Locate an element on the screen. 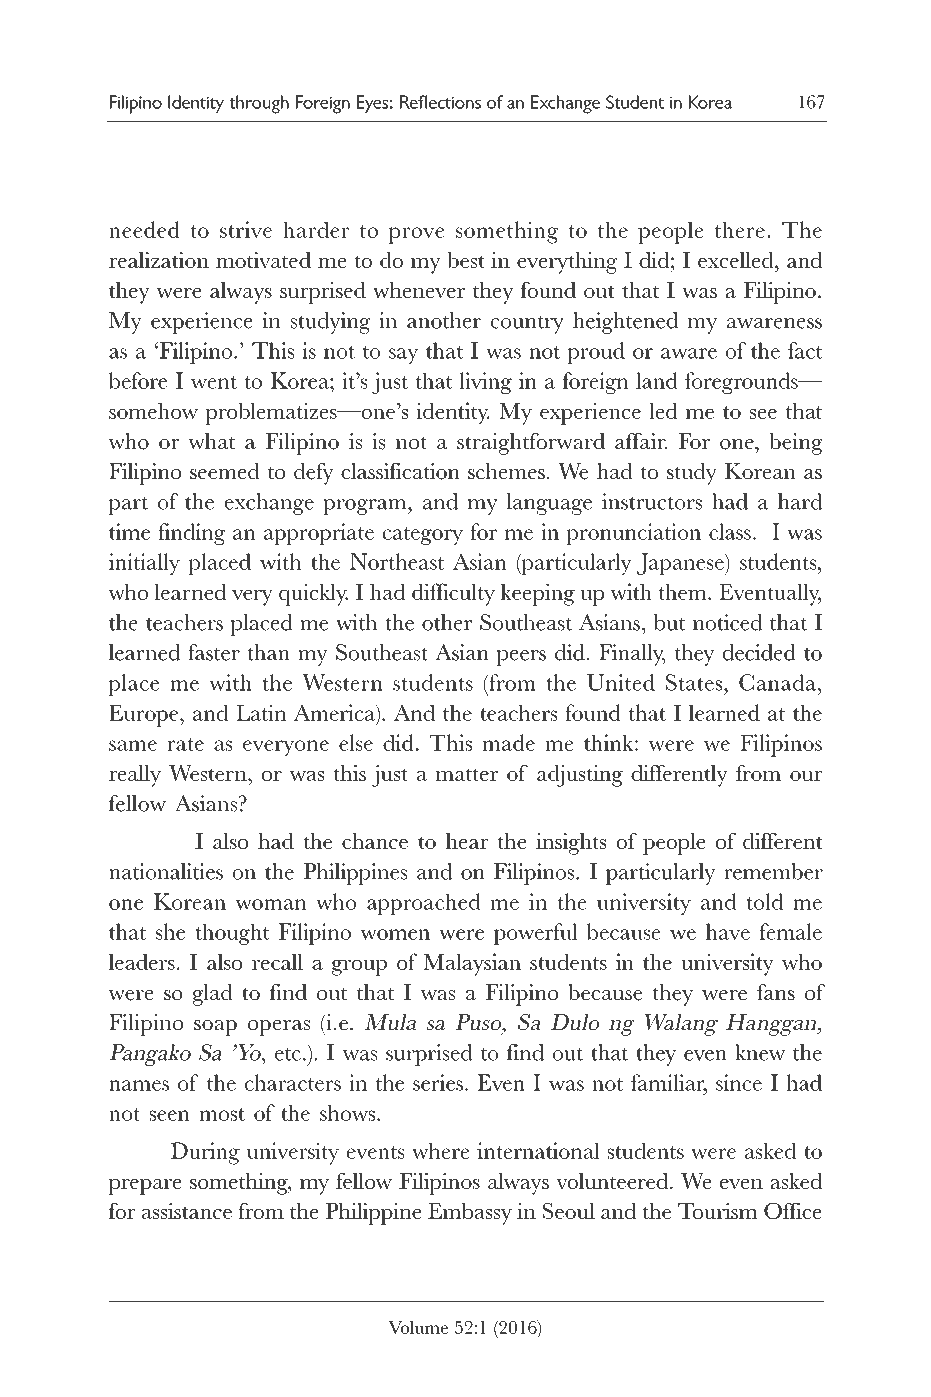 The height and width of the screenshot is (1397, 931). Japanese is located at coordinates (681, 564).
